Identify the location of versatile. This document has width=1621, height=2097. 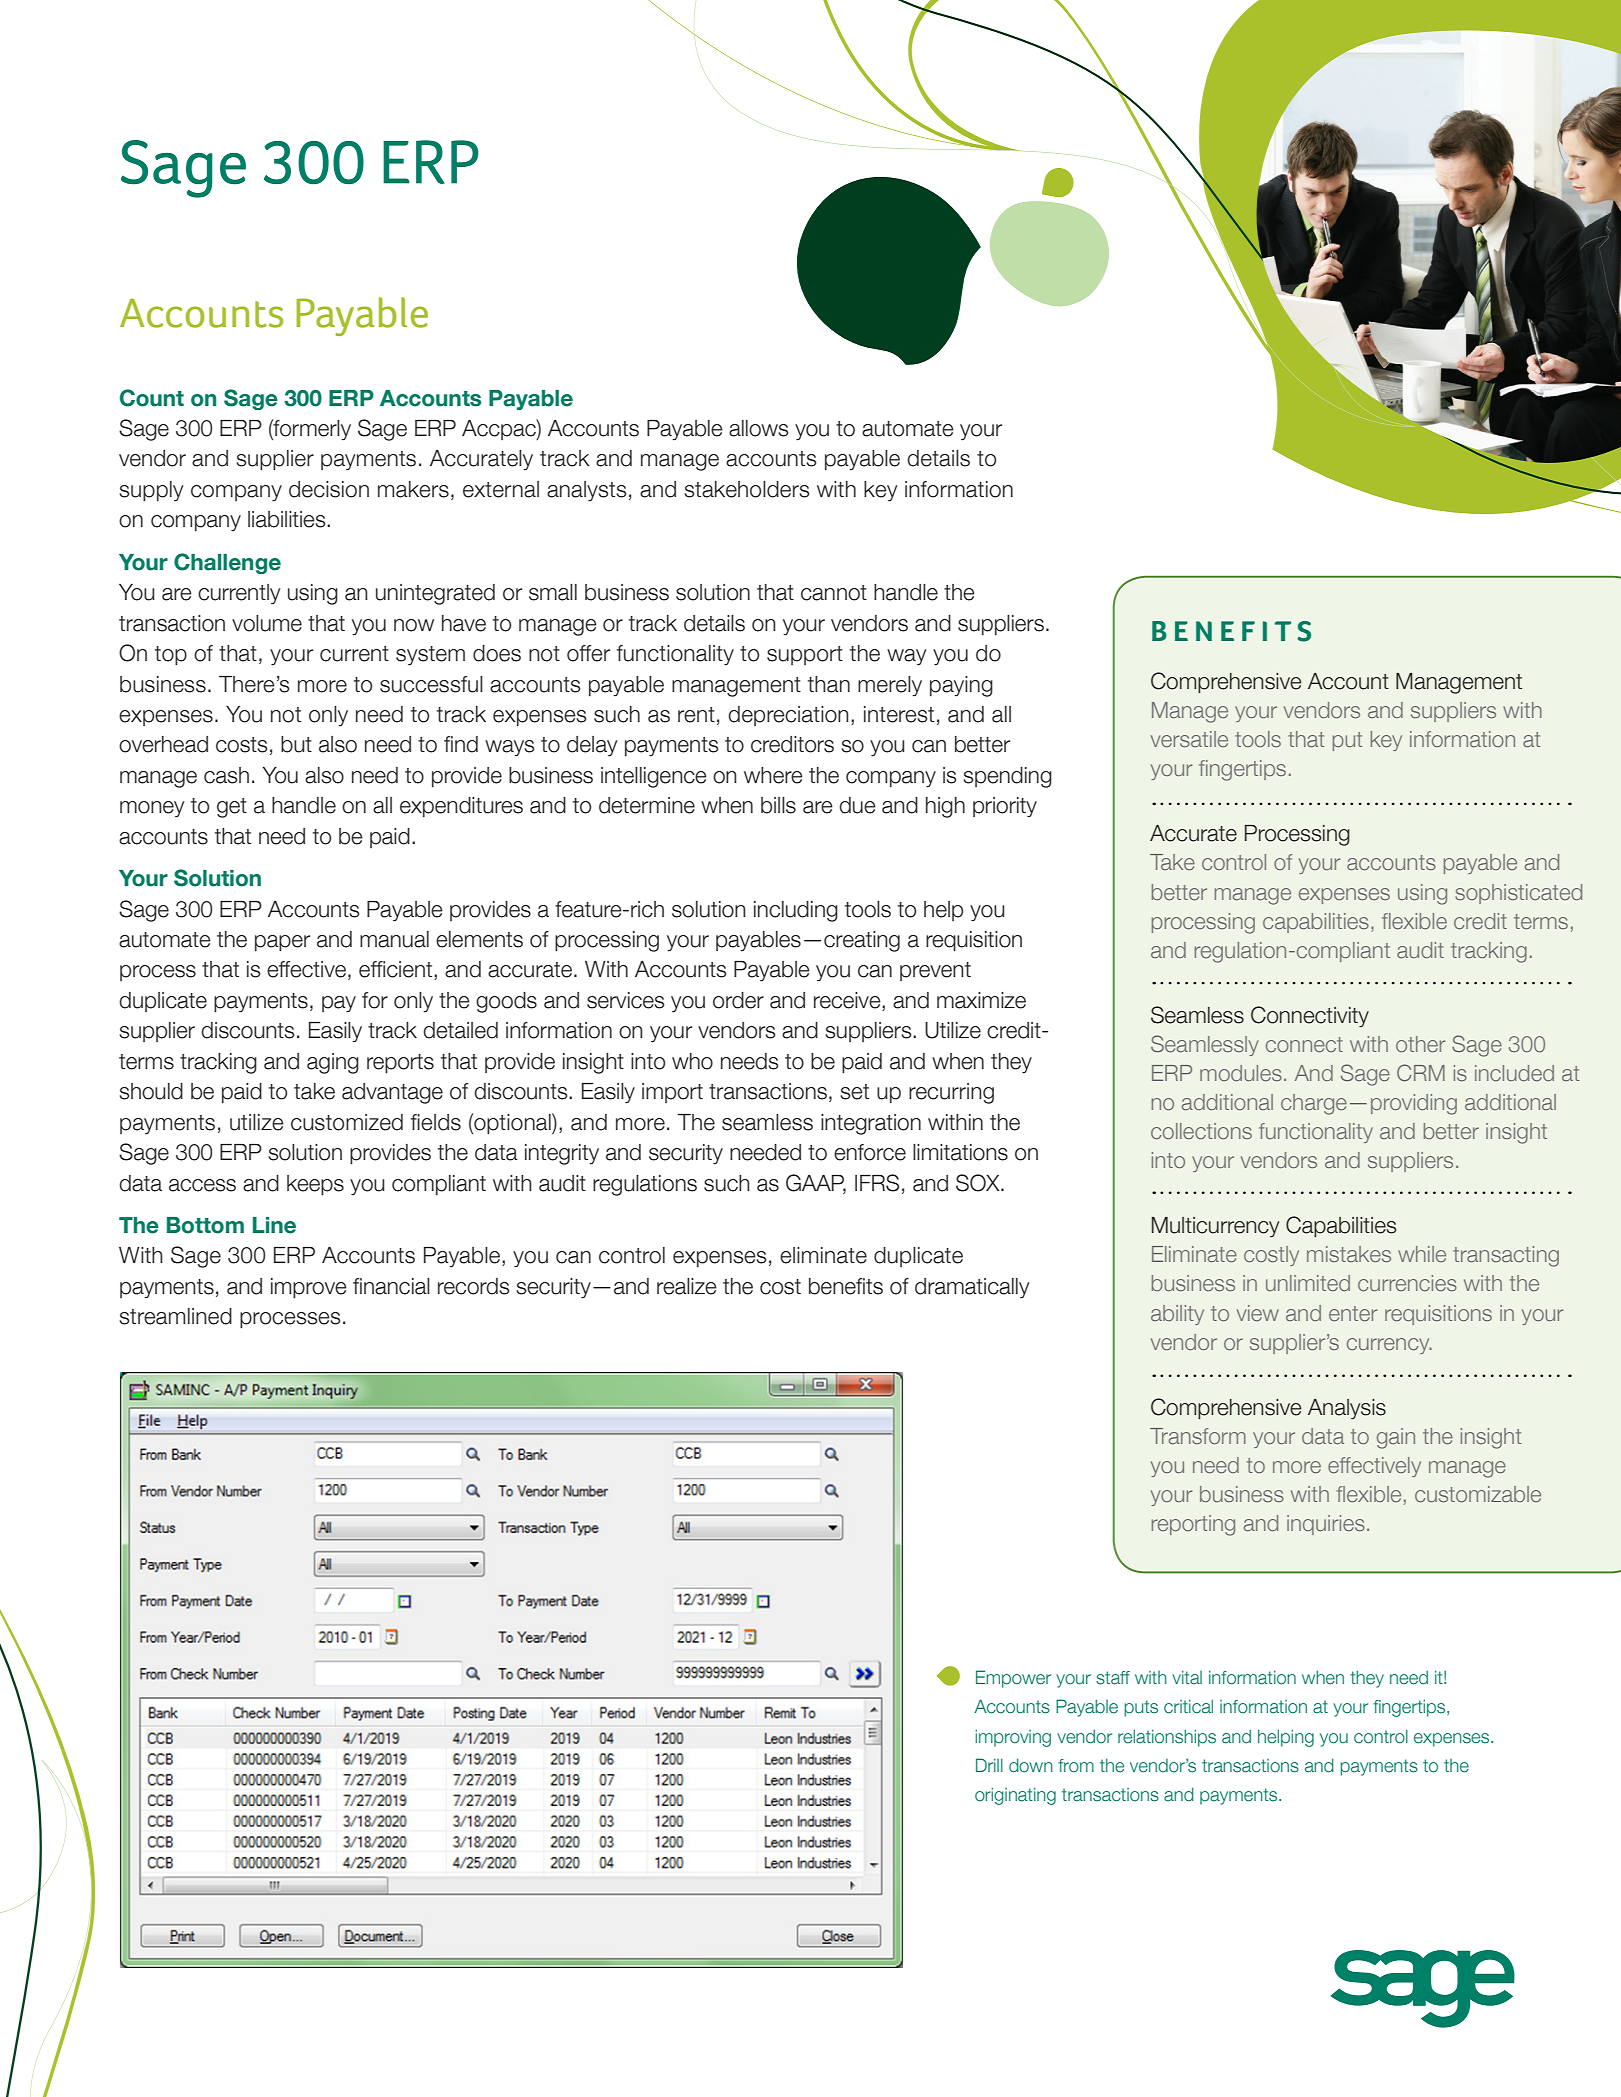
(1189, 739).
